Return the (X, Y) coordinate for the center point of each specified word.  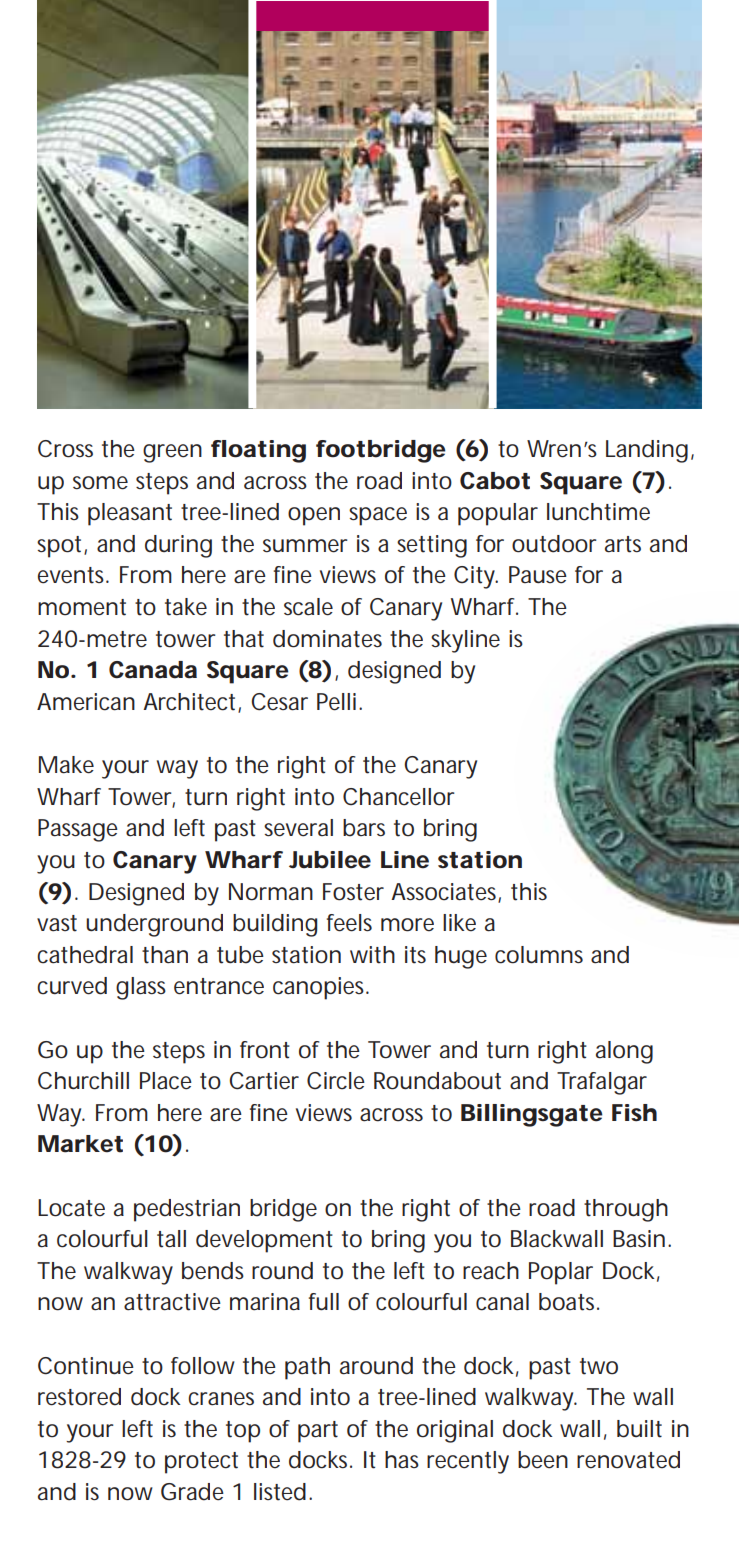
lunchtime (598, 512)
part (318, 1432)
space (378, 516)
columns (539, 955)
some (100, 483)
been (543, 1460)
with (372, 955)
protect (201, 1463)
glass (141, 988)
